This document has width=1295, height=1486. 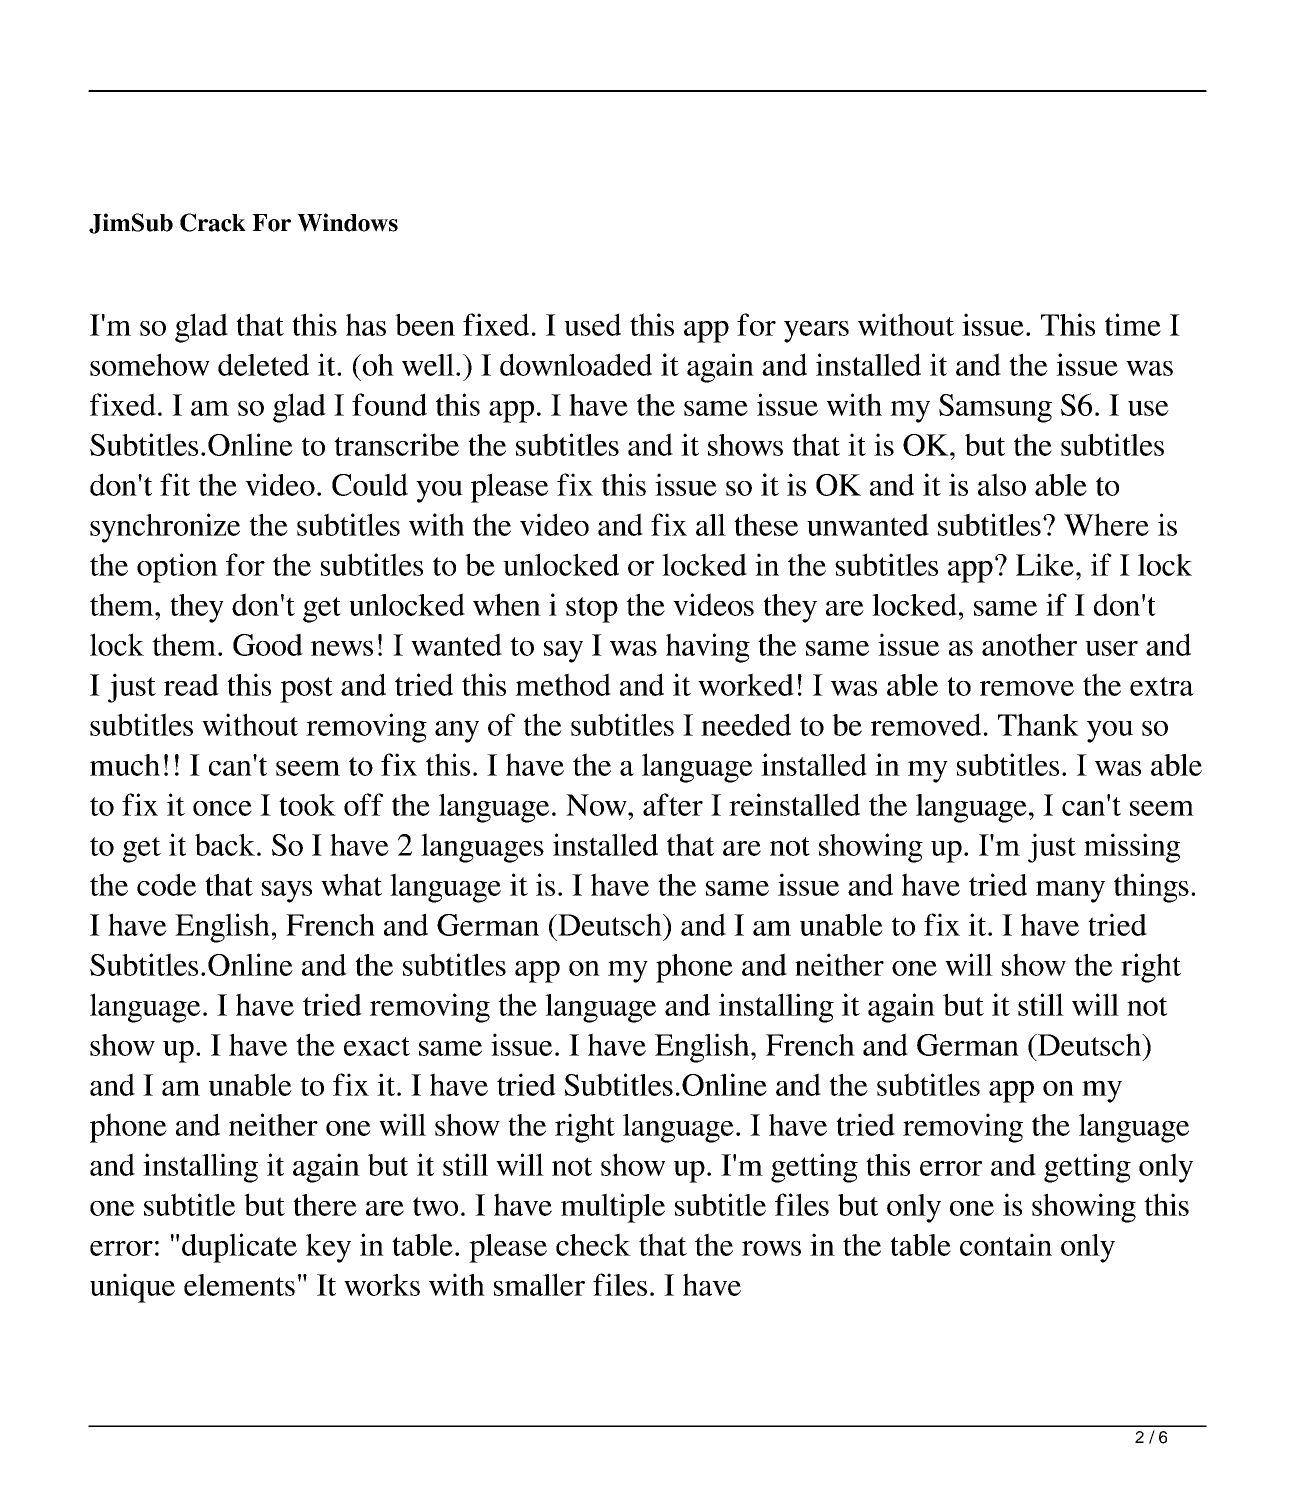 I want to click on stop, so click(x=592, y=610).
